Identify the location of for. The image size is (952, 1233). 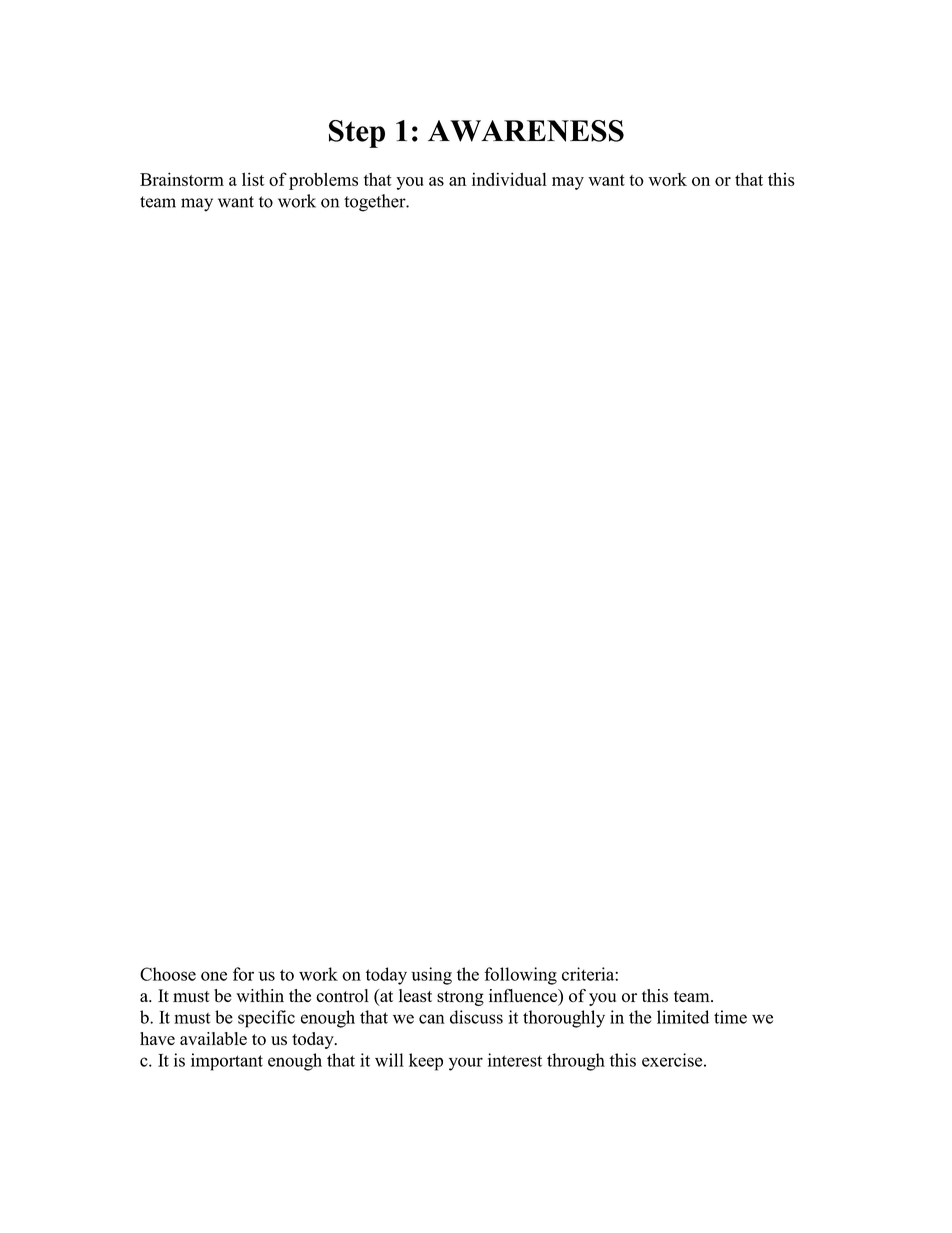
(243, 974).
